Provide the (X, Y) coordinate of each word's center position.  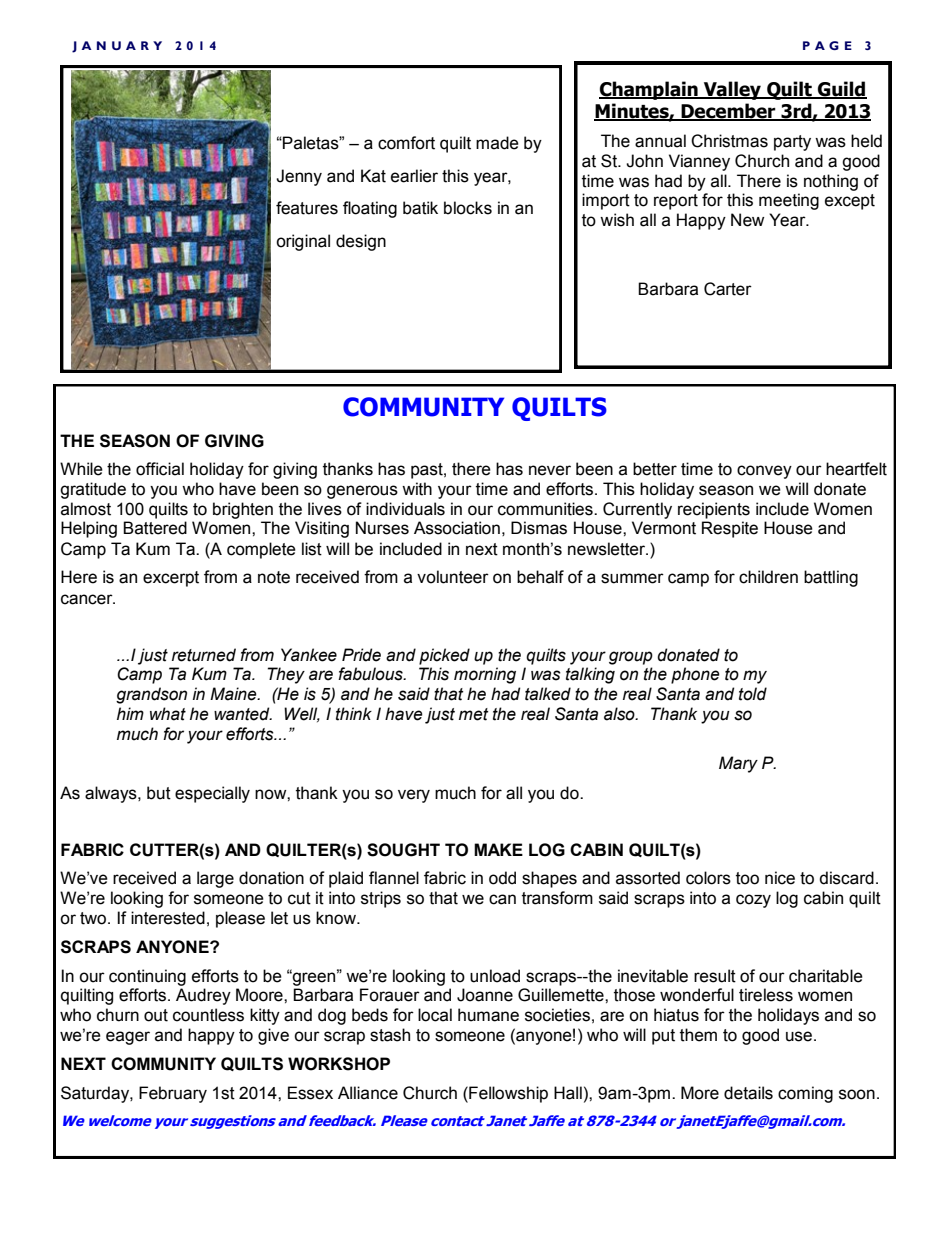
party (792, 143)
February (173, 1094)
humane (488, 1015)
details (748, 1093)
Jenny (299, 177)
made (497, 143)
